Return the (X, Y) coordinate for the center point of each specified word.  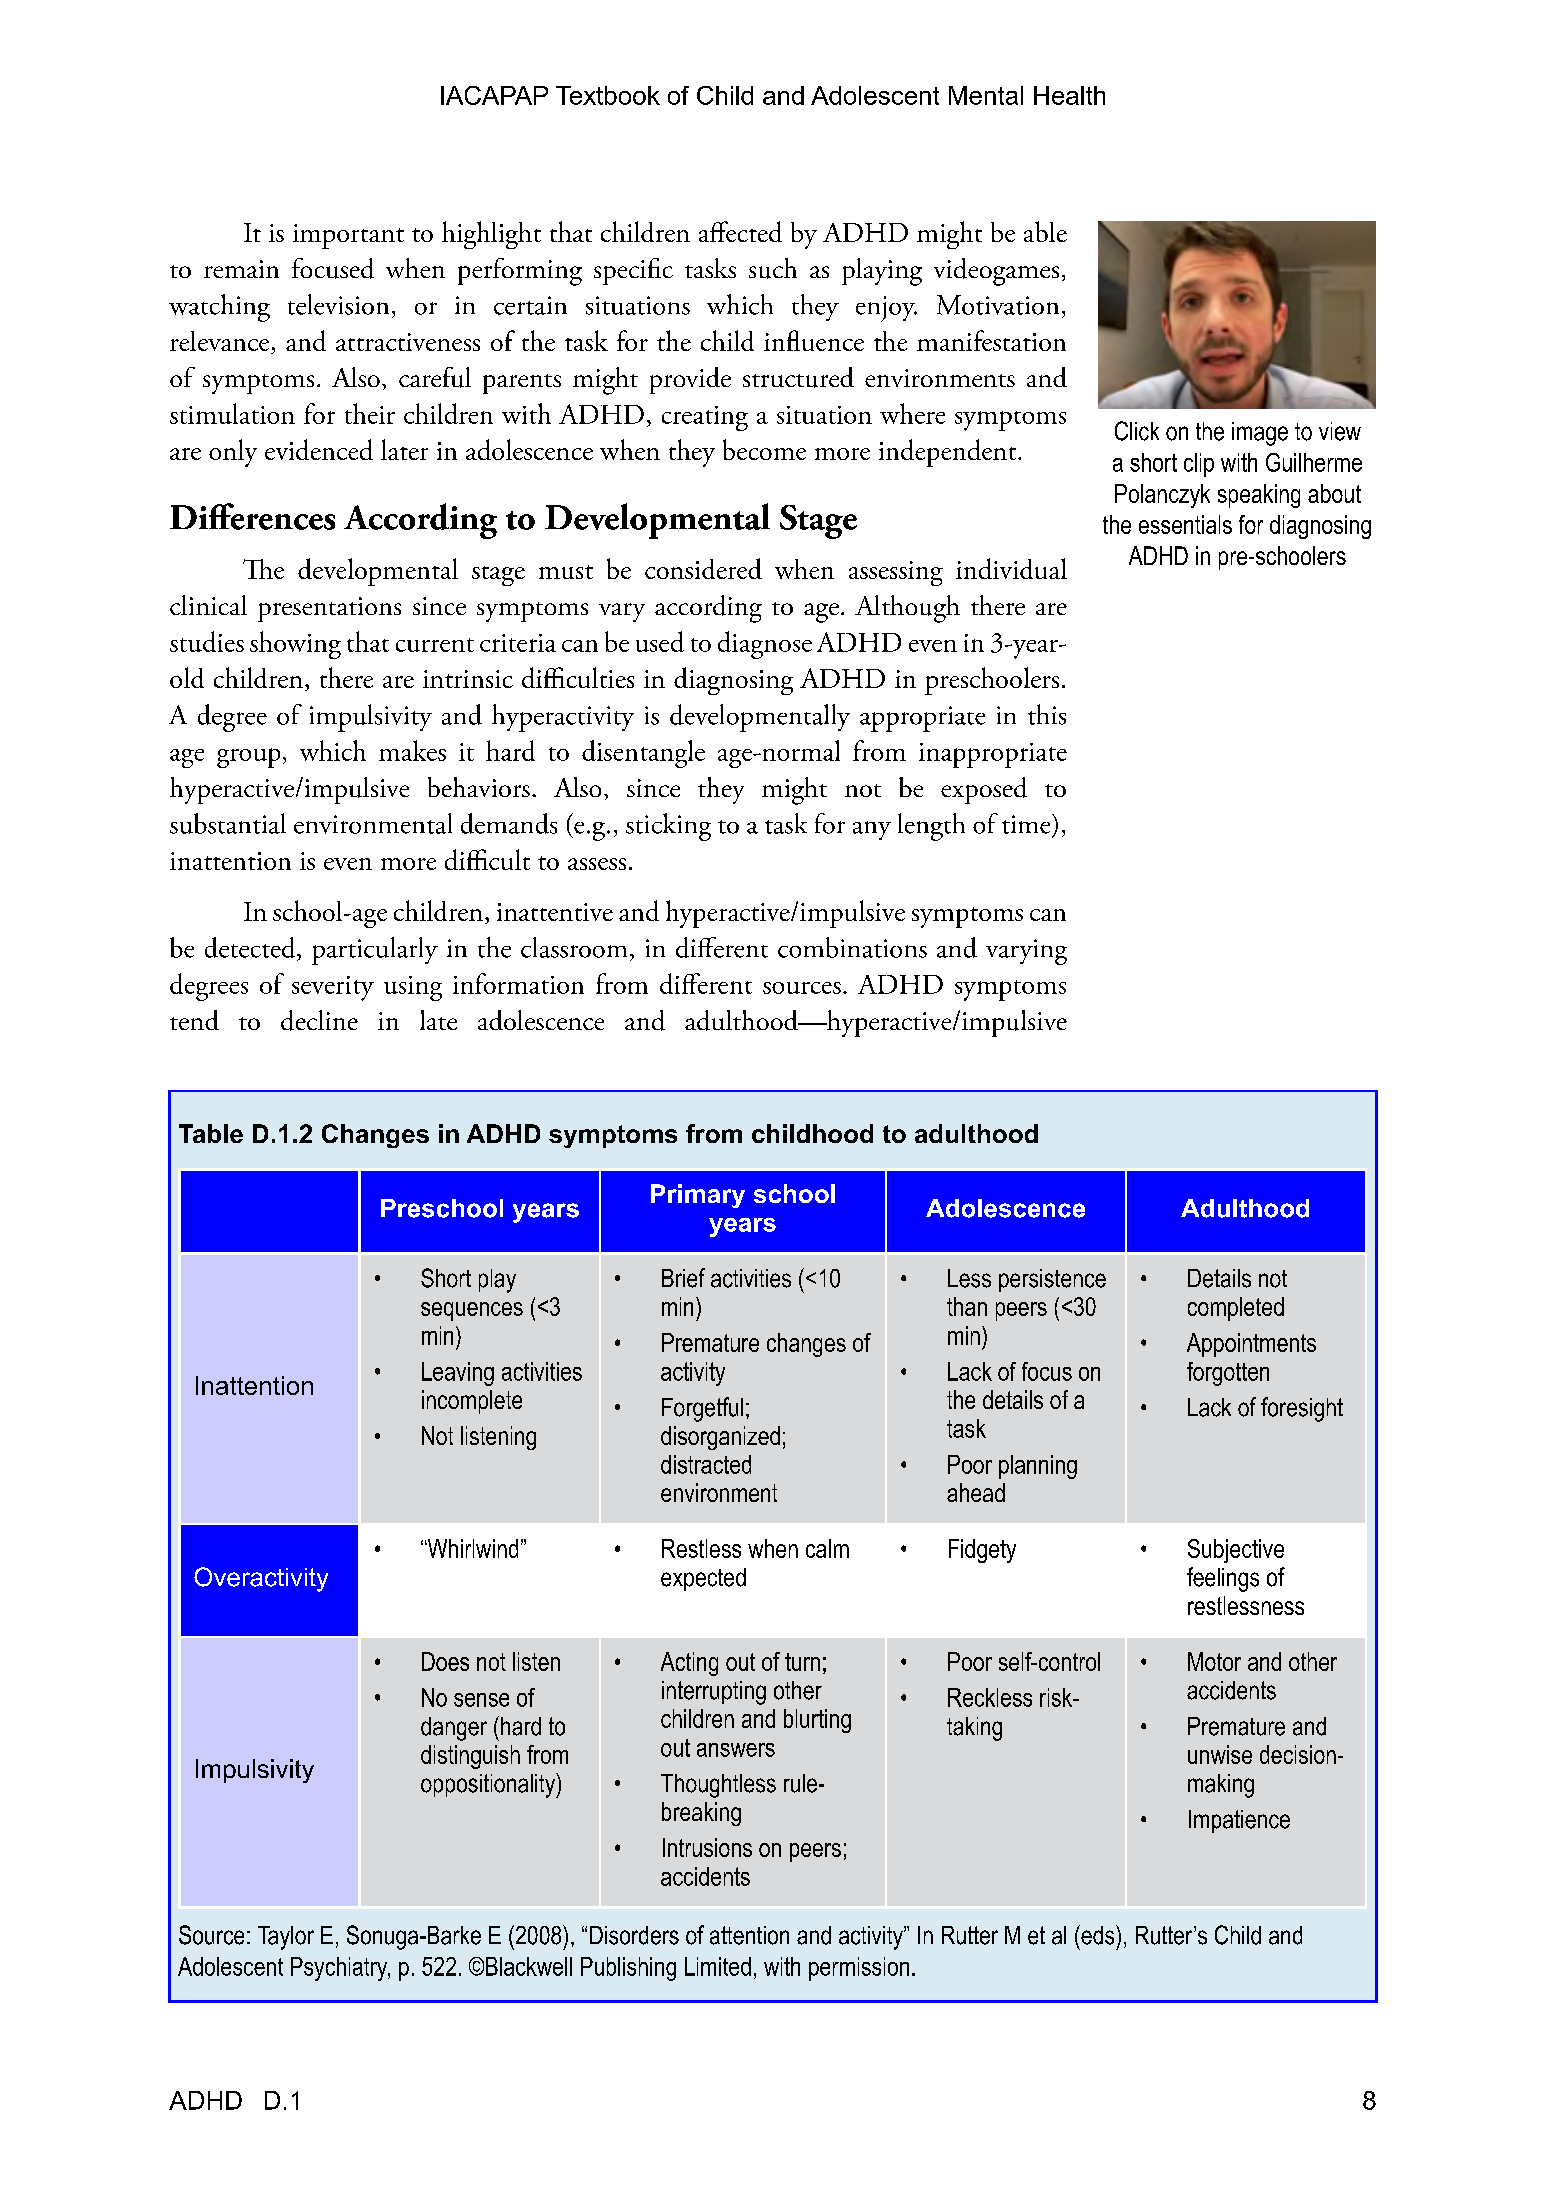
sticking (668, 827)
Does (445, 1661)
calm (827, 1548)
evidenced (319, 449)
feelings (1223, 1579)
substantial (228, 823)
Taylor (286, 1938)
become (764, 449)
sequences (472, 1311)
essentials (1185, 524)
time (1027, 824)
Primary (698, 1196)
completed (1236, 1309)
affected (740, 231)
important (348, 236)
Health (1069, 95)
